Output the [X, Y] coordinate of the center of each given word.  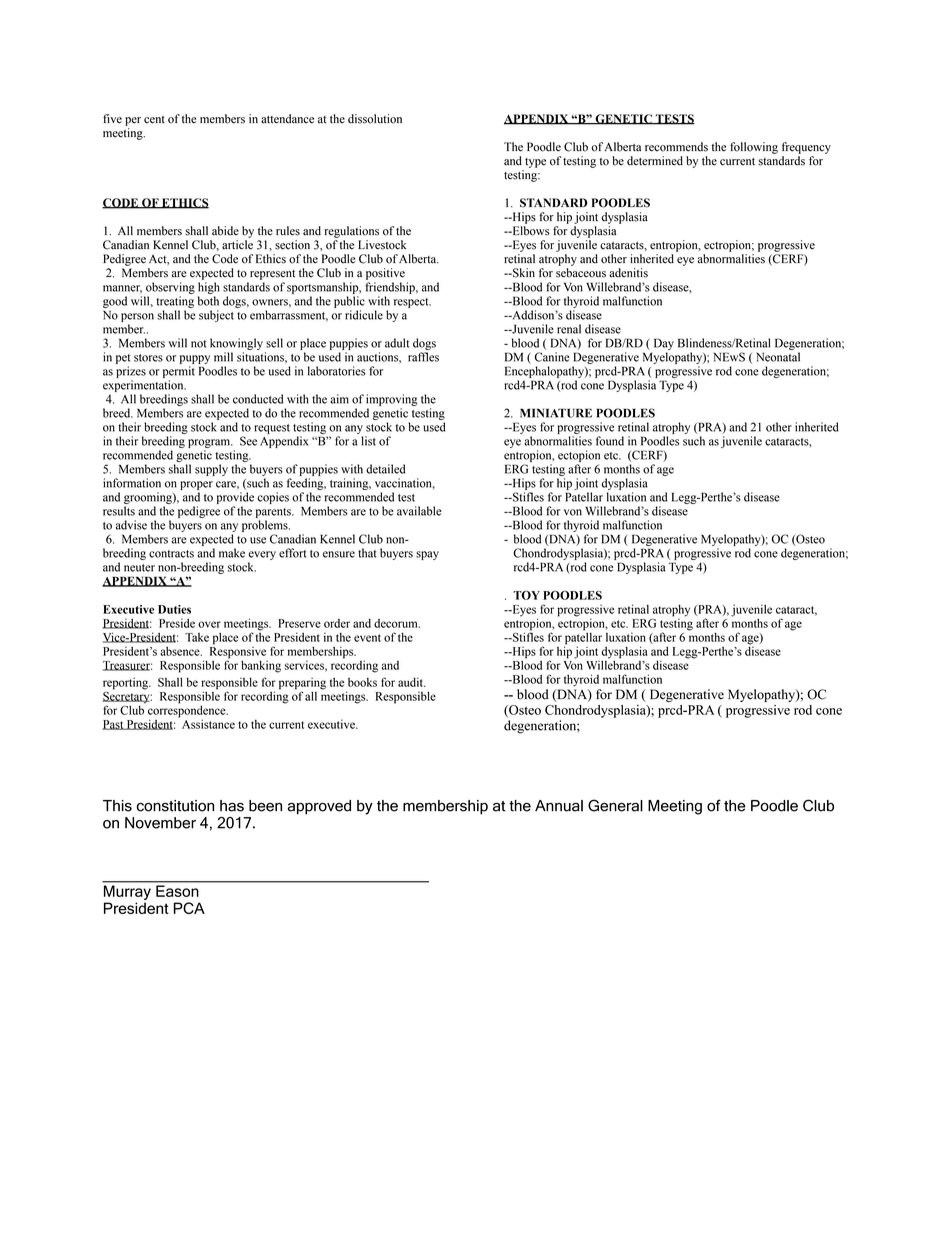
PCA [189, 908]
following [754, 148]
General [615, 805]
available [419, 511]
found [610, 441]
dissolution [375, 119]
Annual [559, 806]
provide [235, 498]
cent [154, 120]
